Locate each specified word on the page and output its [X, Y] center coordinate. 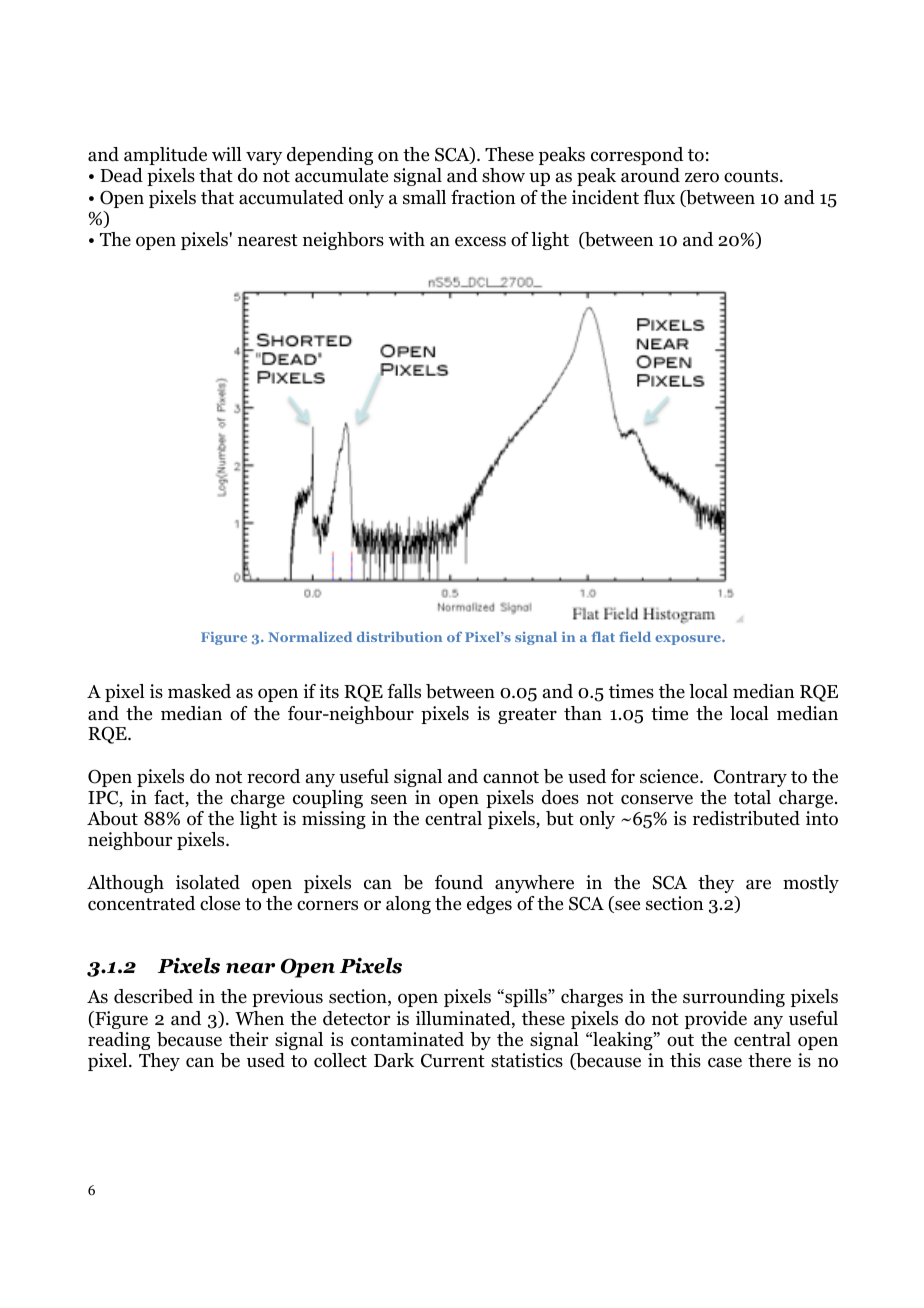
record [273, 776]
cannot [511, 777]
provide [716, 1020]
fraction [483, 197]
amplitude [165, 156]
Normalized [310, 636]
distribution [399, 636]
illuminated [464, 1019]
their [248, 1039]
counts [752, 176]
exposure [689, 640]
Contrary [750, 778]
